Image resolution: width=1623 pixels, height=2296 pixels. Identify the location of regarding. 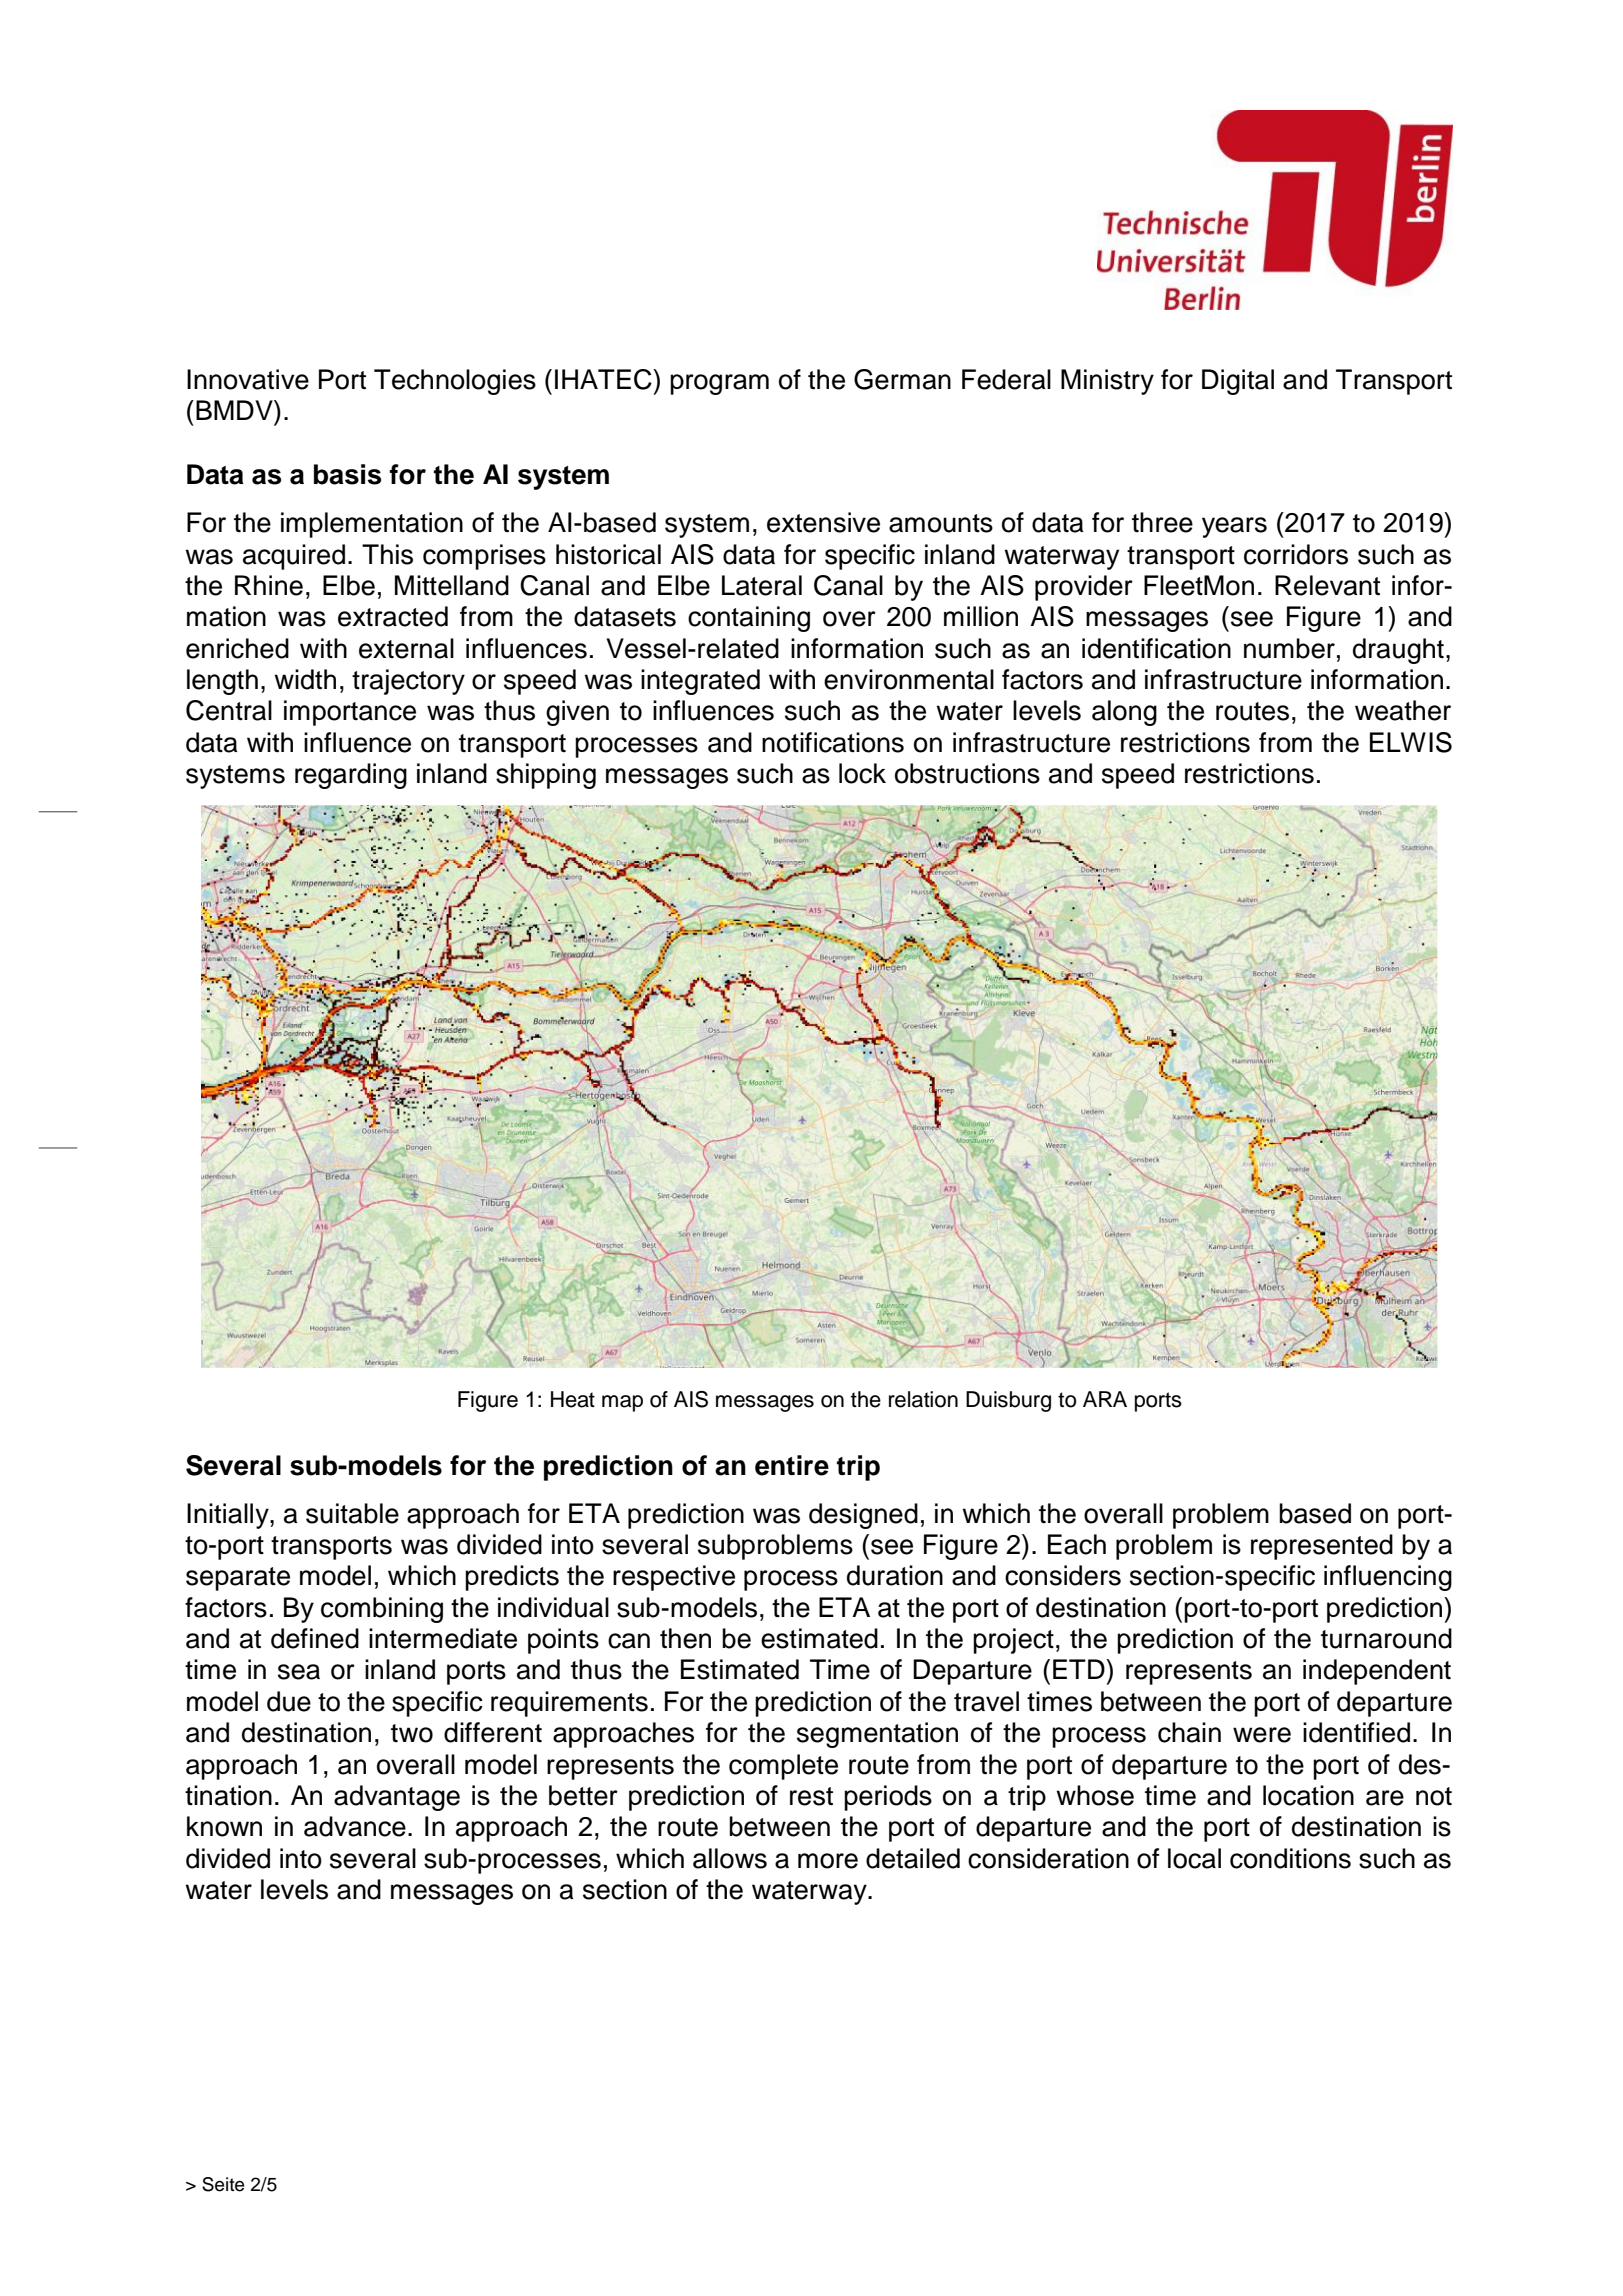
(351, 776).
